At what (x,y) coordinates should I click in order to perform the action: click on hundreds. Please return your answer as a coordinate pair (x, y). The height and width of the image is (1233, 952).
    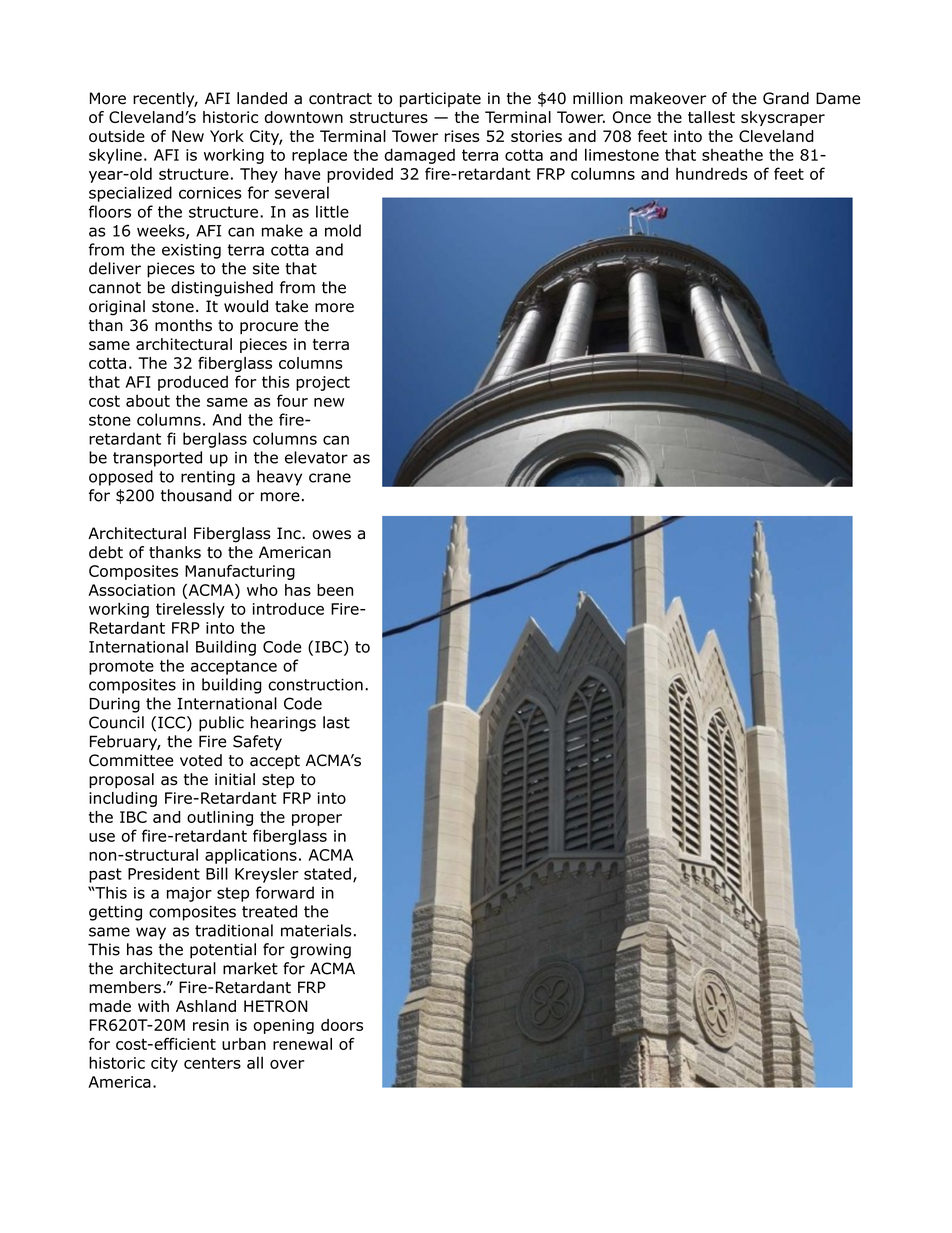
    Looking at the image, I should click on (712, 173).
